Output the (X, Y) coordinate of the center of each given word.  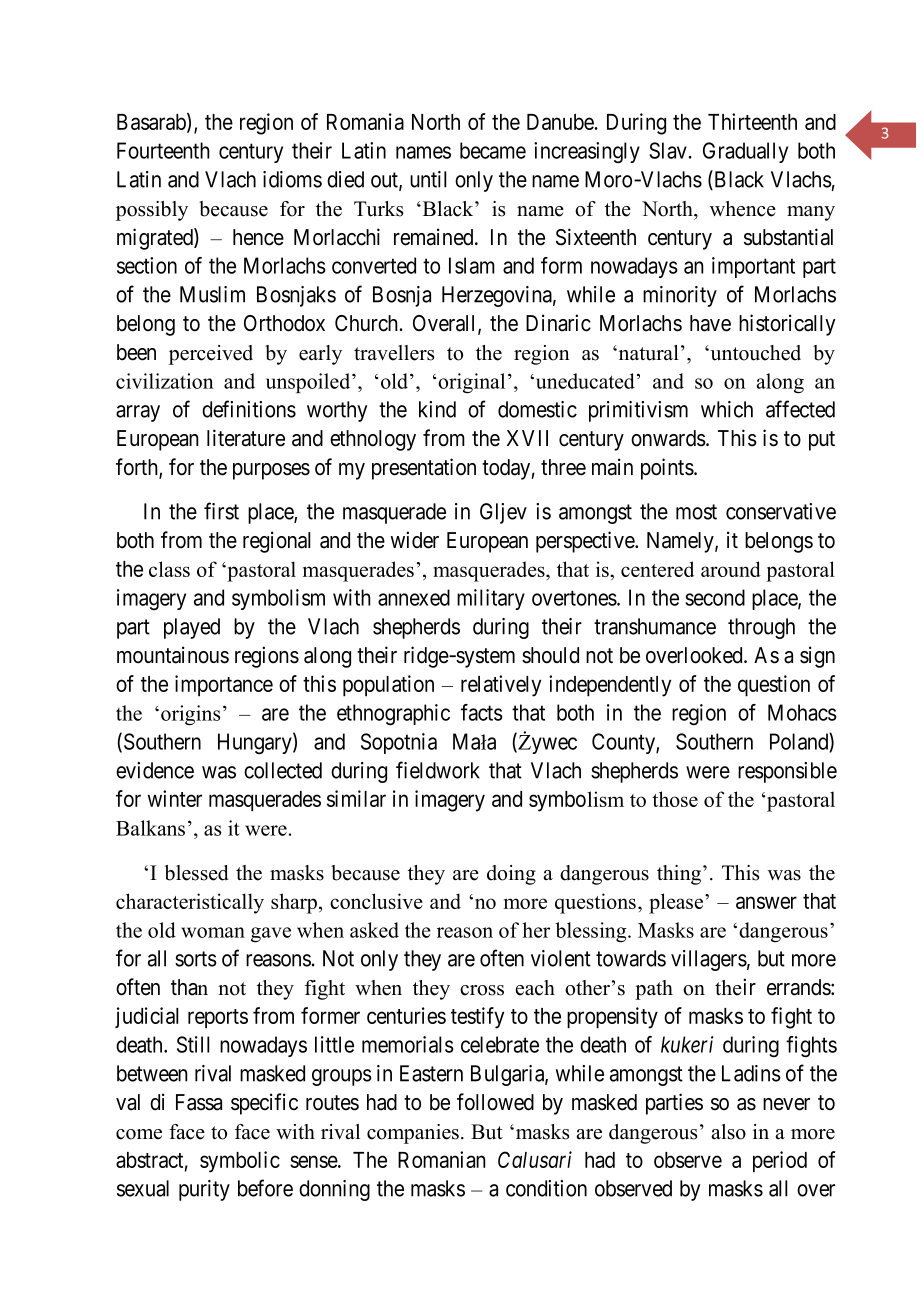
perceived (211, 355)
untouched (754, 353)
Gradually (745, 152)
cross (482, 990)
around (731, 569)
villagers (709, 960)
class (169, 569)
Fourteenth (163, 150)
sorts (196, 959)
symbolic (240, 1162)
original (471, 383)
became (493, 150)
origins (190, 715)
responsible (787, 772)
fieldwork (438, 770)
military (491, 599)
